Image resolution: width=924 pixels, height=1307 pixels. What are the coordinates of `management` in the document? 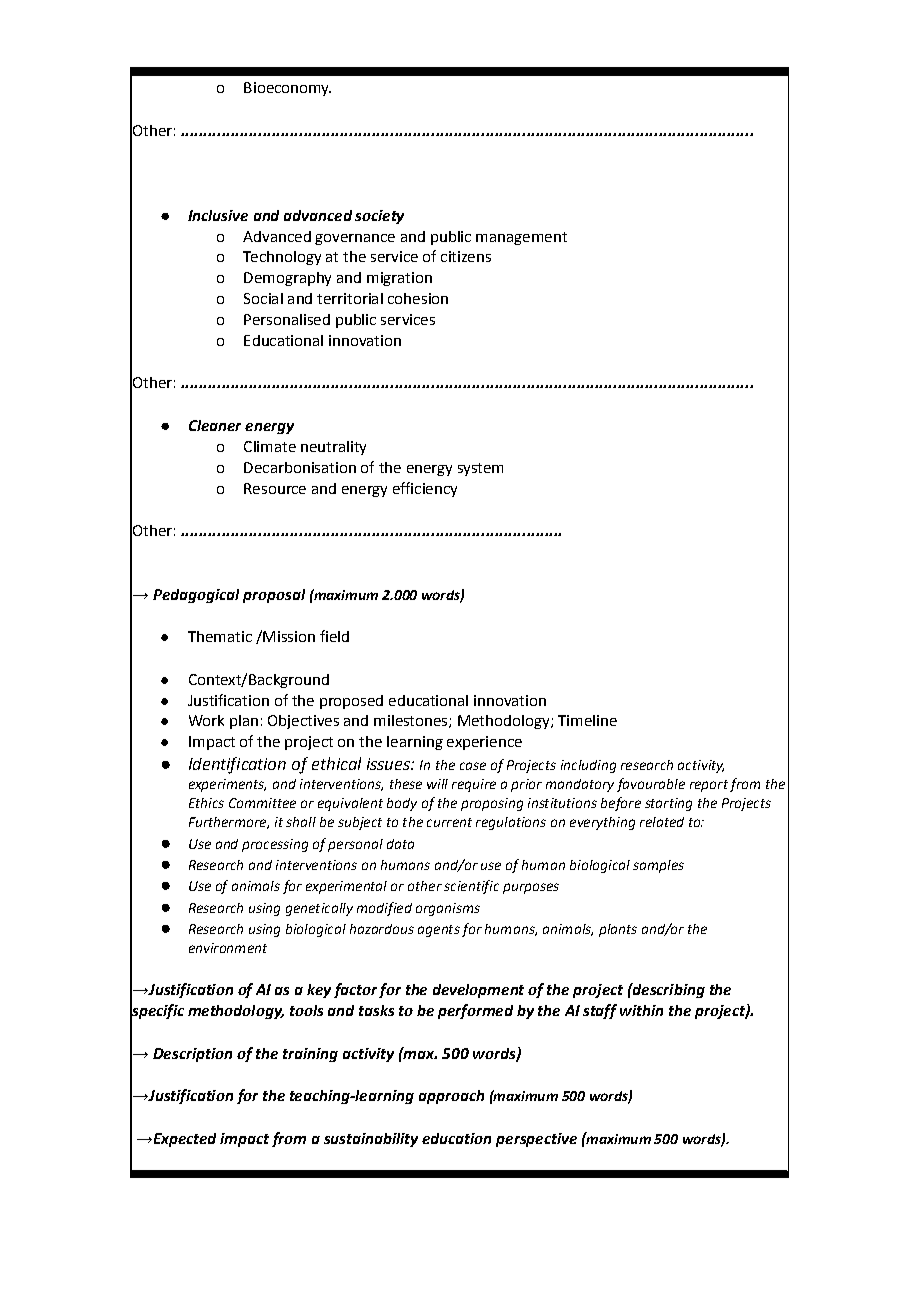 It's located at (521, 238).
